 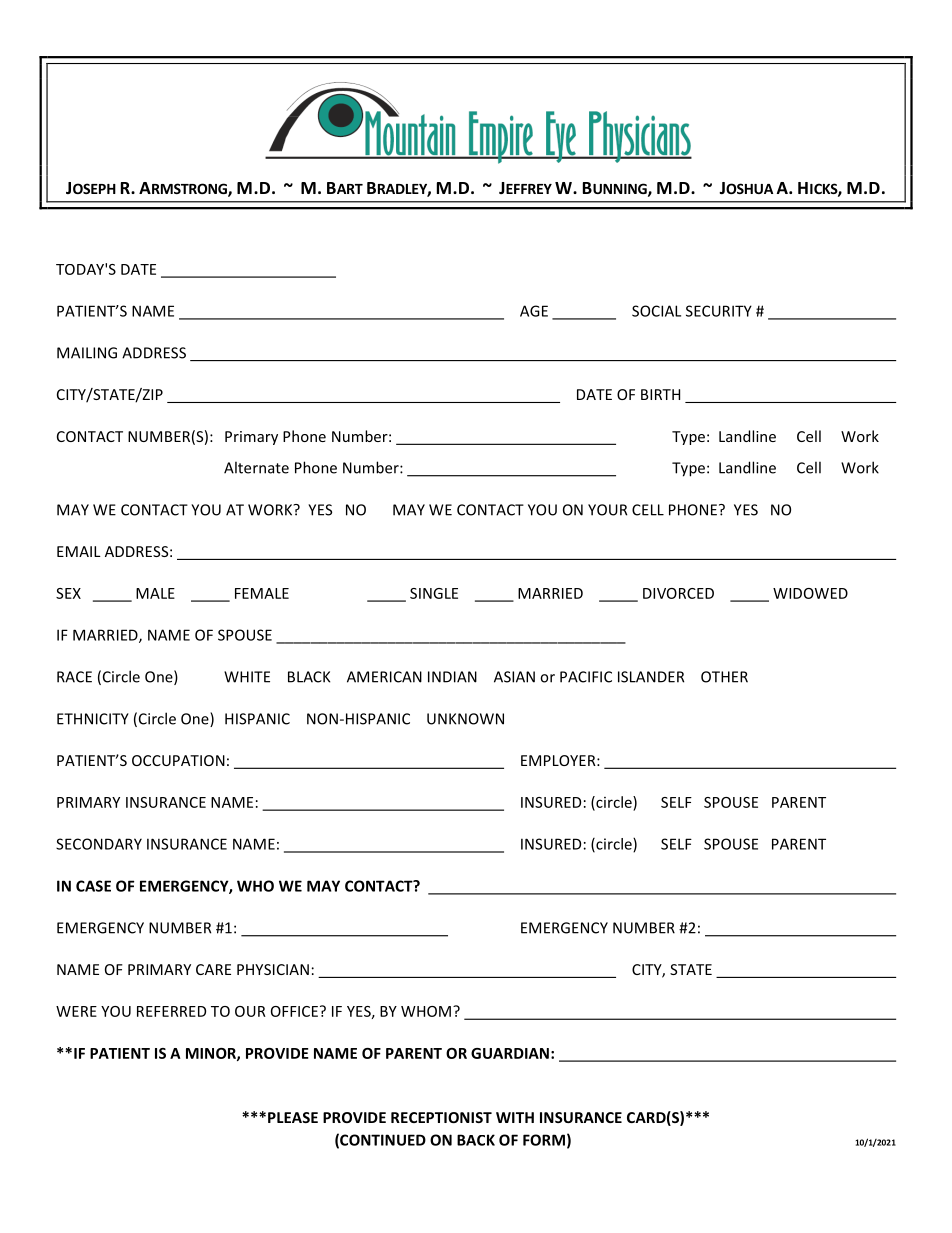 I want to click on AGE, so click(x=534, y=311).
